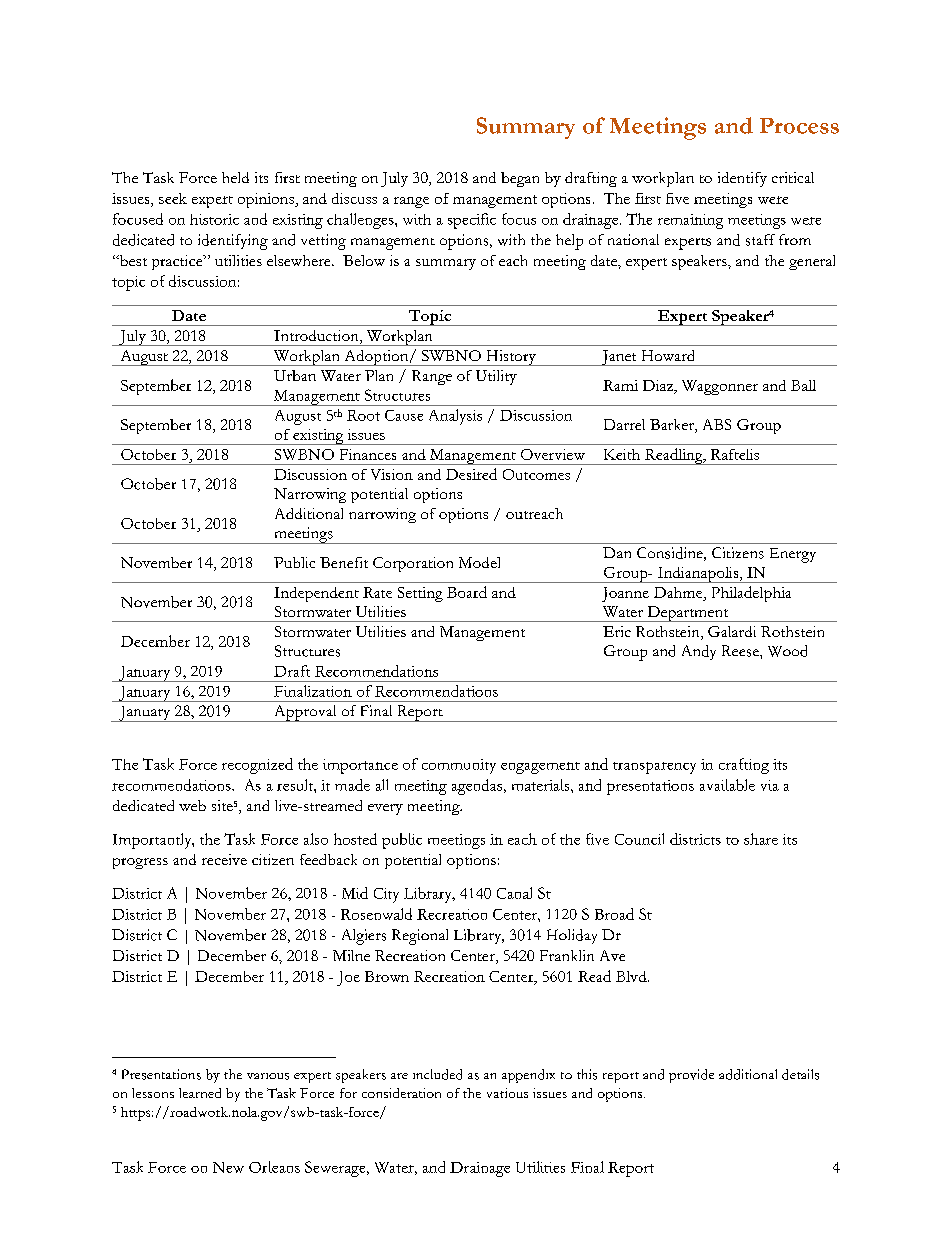 The height and width of the screenshot is (1233, 952). What do you see at coordinates (295, 375) in the screenshot?
I see `Urban` at bounding box center [295, 375].
